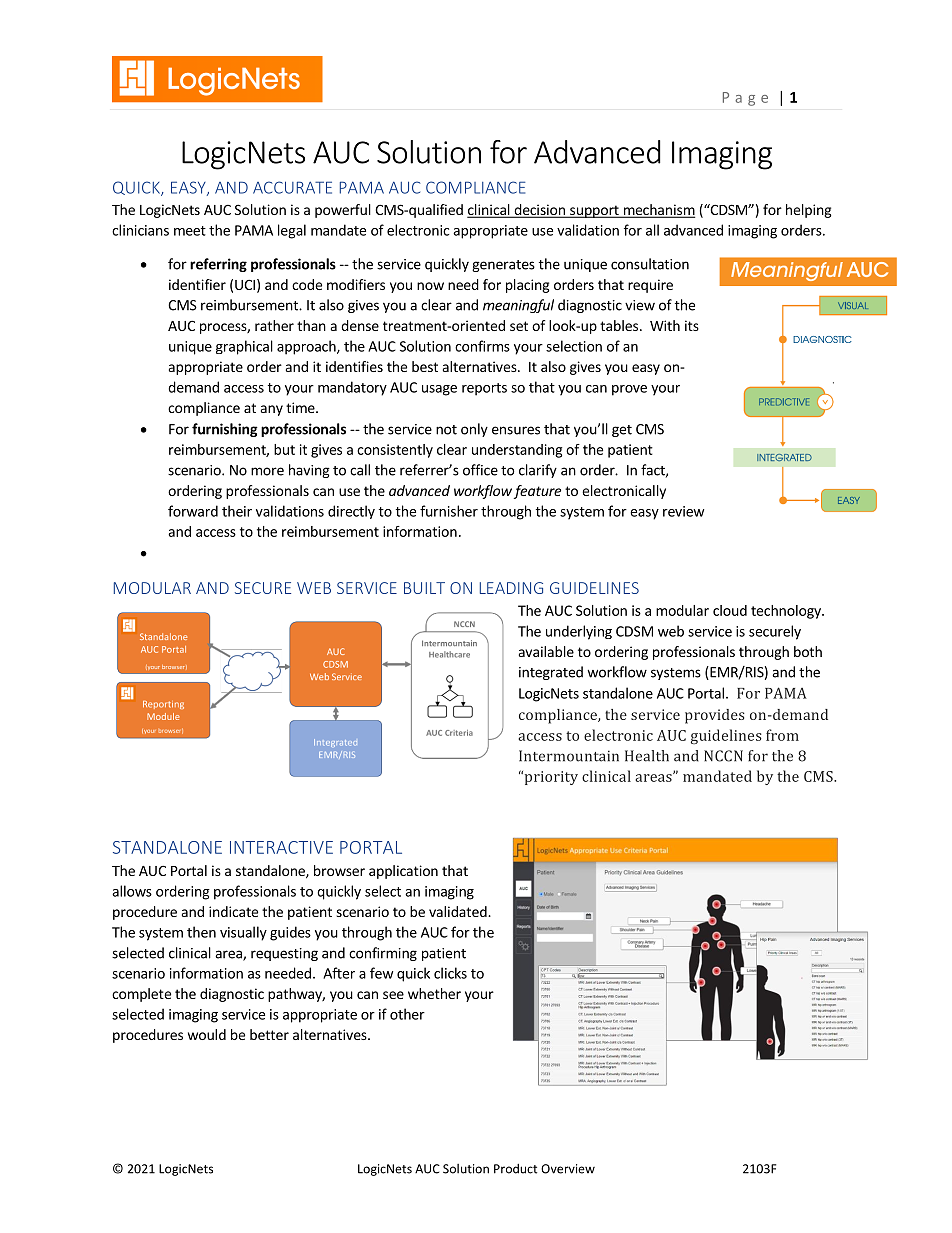  What do you see at coordinates (207, 1034) in the page?
I see `would` at bounding box center [207, 1034].
